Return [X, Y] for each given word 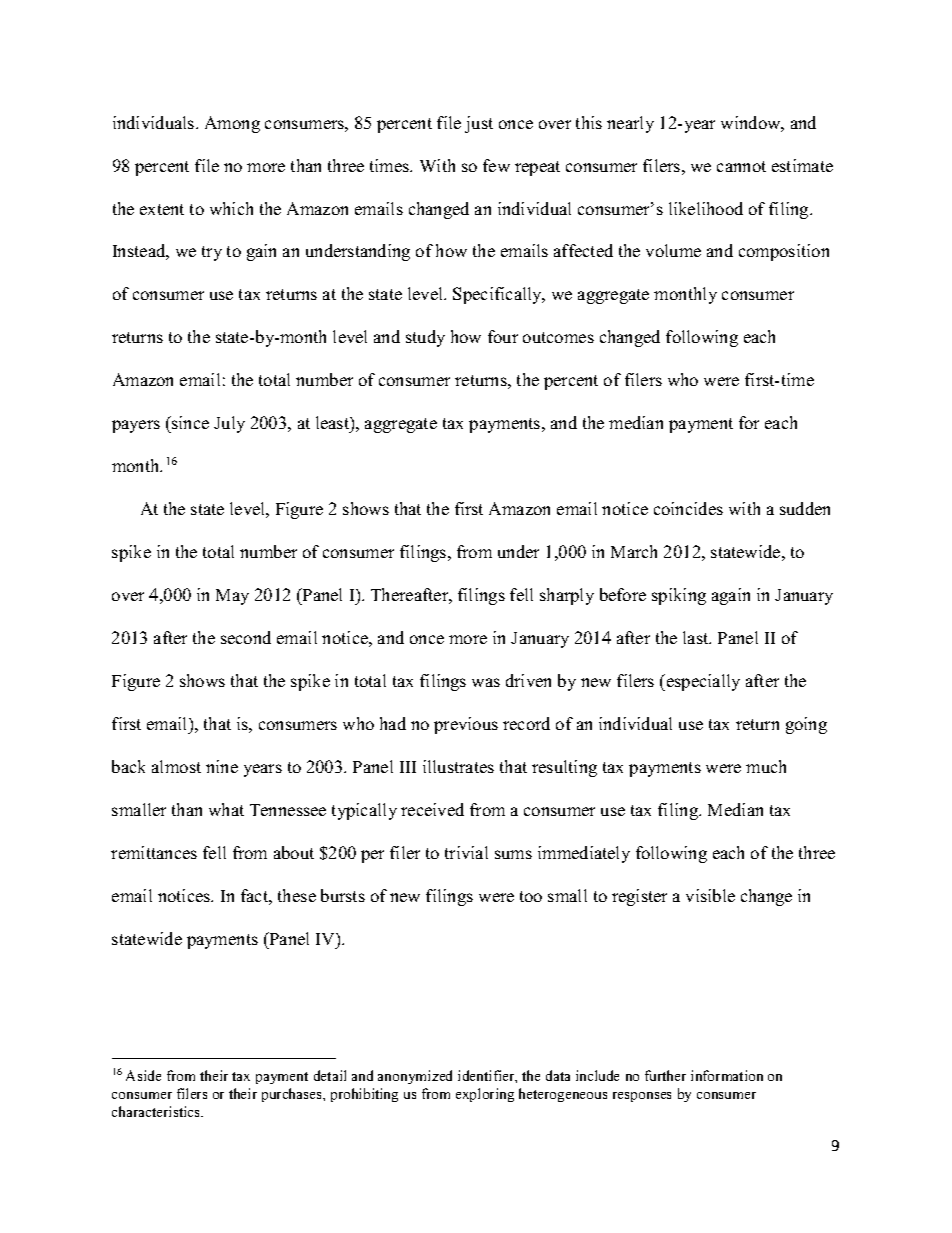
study [425, 338]
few [496, 165]
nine [222, 766]
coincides [688, 508]
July [229, 424]
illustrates [458, 766]
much [766, 766]
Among [232, 124]
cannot [741, 166]
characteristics [157, 1111]
